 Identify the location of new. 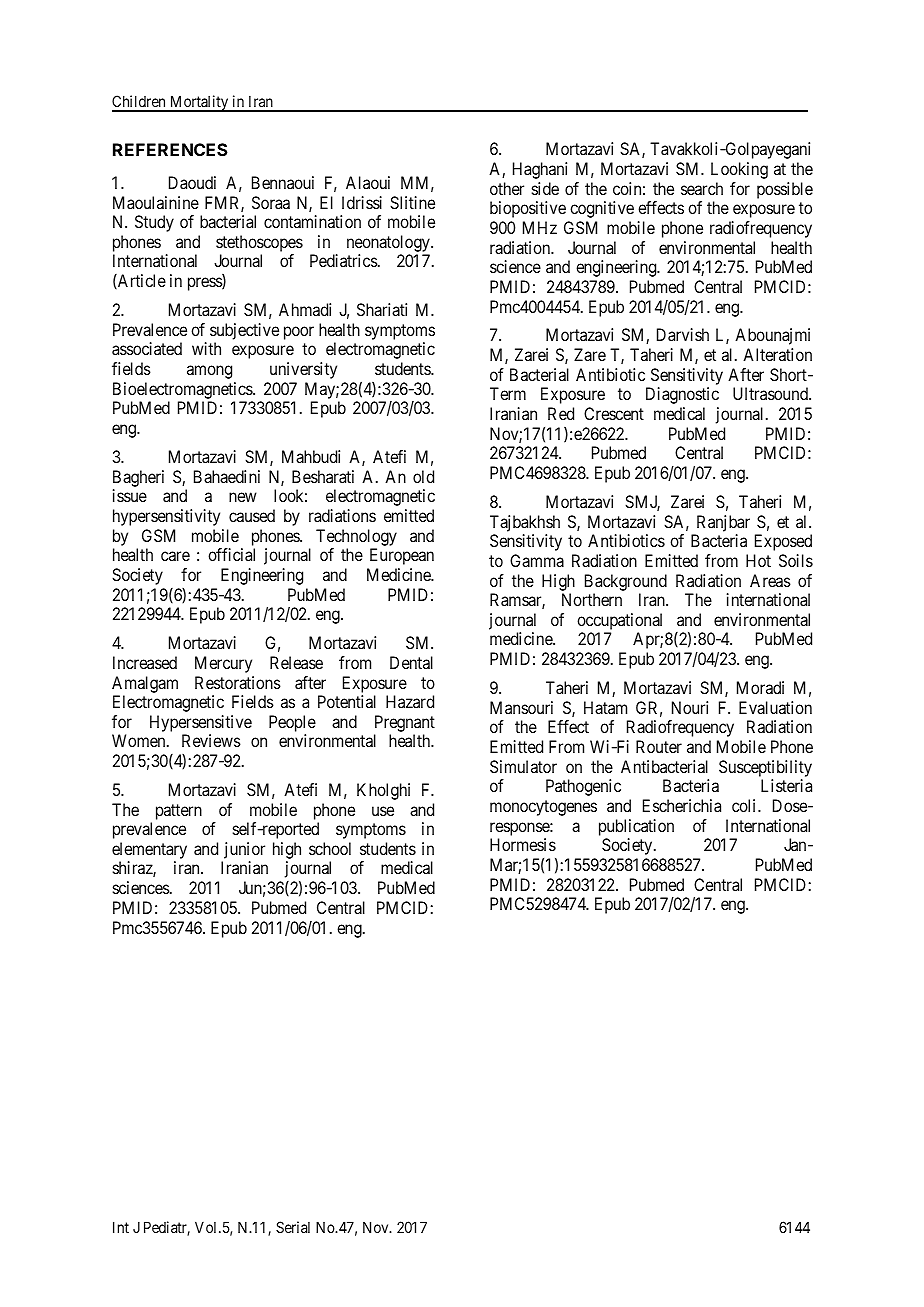
(243, 497).
